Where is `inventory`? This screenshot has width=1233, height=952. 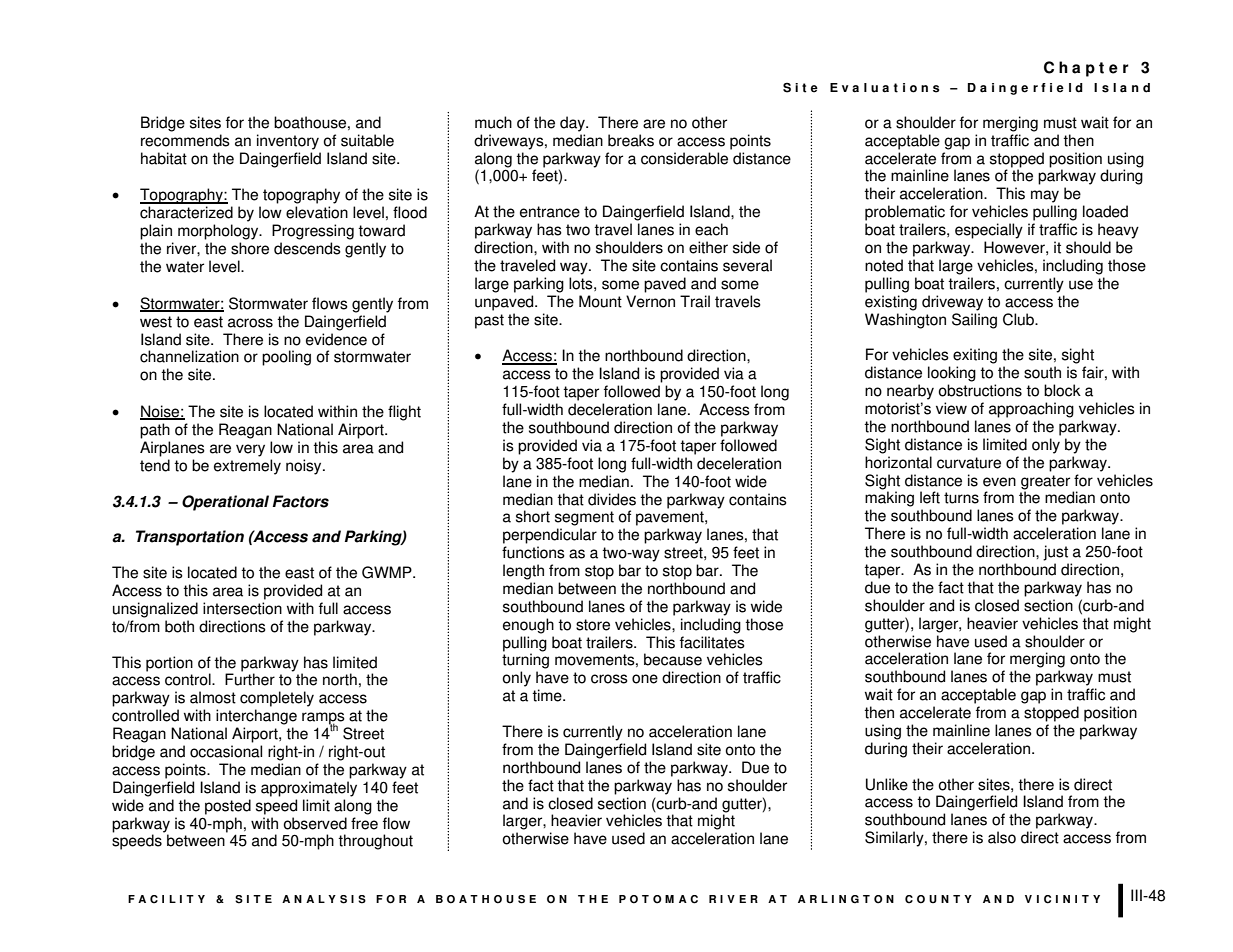 inventory is located at coordinates (288, 142).
